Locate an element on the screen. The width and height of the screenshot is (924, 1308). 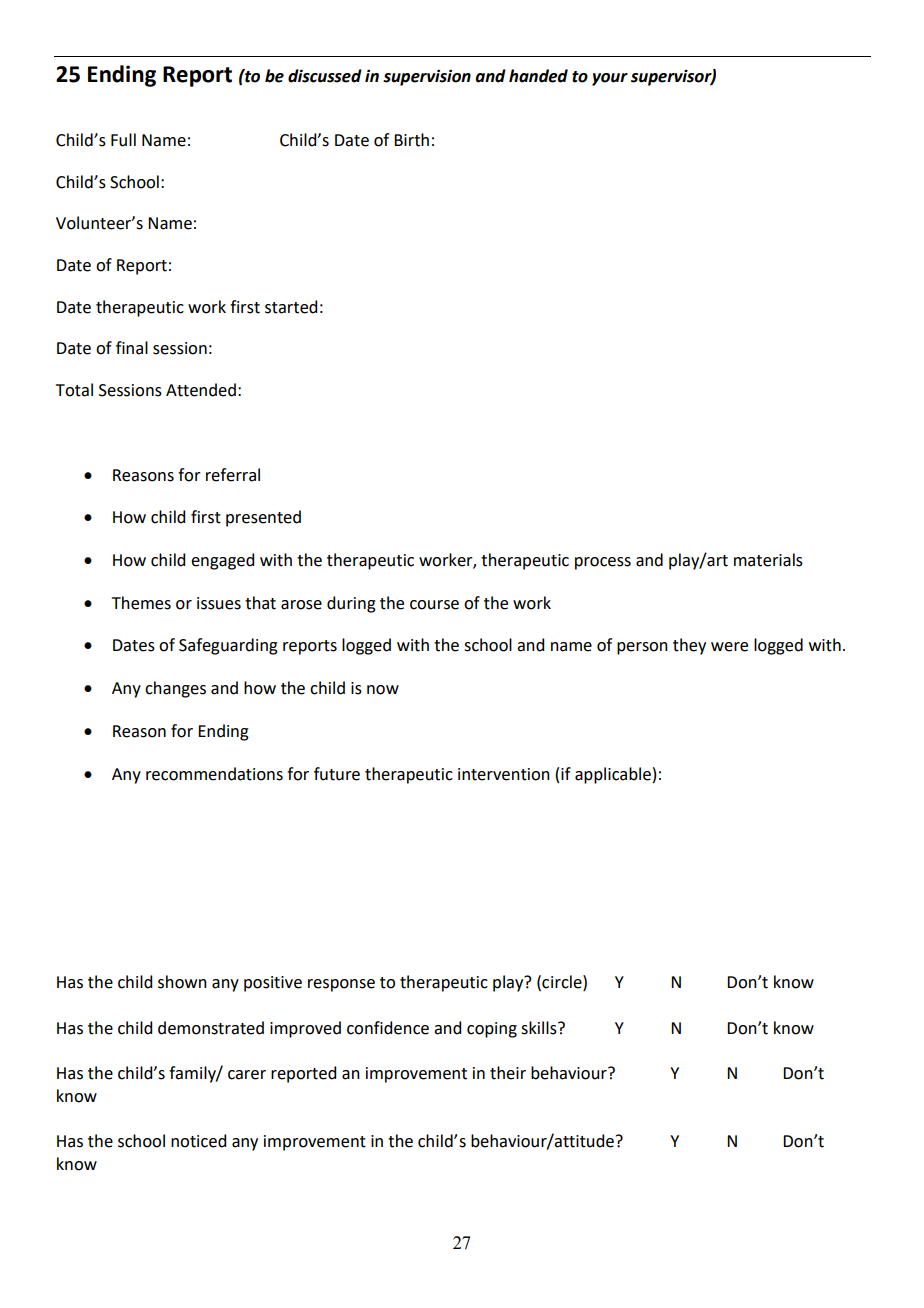
your is located at coordinates (610, 79).
